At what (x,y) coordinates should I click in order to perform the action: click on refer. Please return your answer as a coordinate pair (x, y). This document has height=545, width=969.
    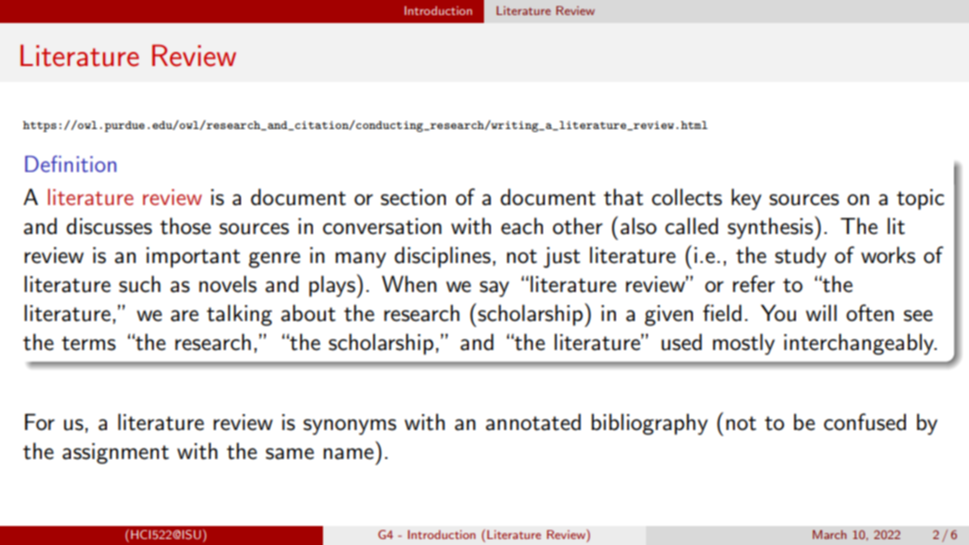
    Looking at the image, I should click on (754, 284).
